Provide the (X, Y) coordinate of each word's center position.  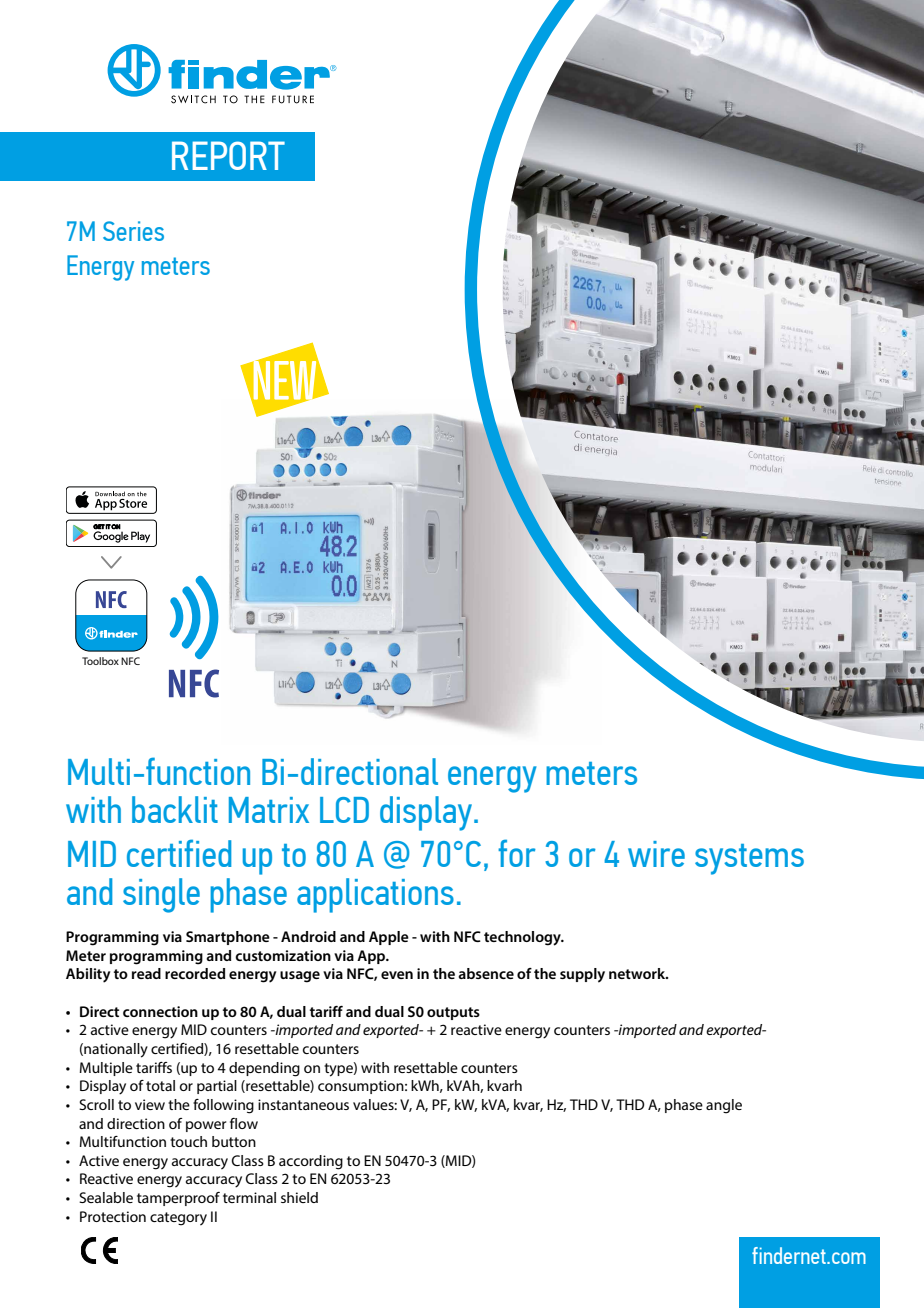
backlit (175, 809)
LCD (344, 810)
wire (656, 854)
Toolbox (100, 661)
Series (133, 231)
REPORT (228, 155)
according (311, 1162)
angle (724, 1106)
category (178, 1219)
